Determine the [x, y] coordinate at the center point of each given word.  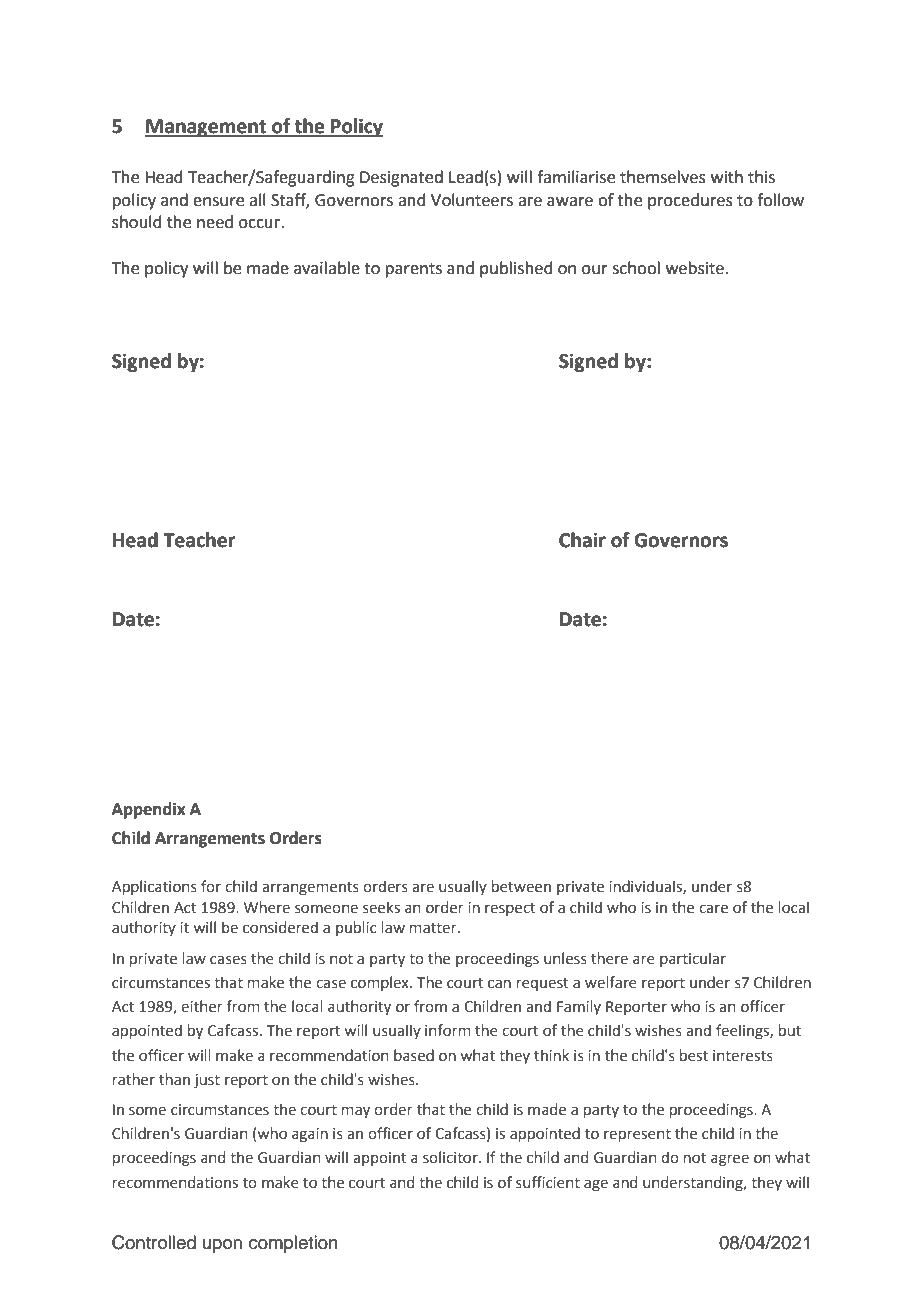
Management [206, 128]
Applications [154, 887]
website [695, 268]
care [713, 909]
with [727, 177]
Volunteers [472, 200]
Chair [582, 540]
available [327, 268]
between [521, 886]
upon [222, 1246]
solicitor [451, 1157]
